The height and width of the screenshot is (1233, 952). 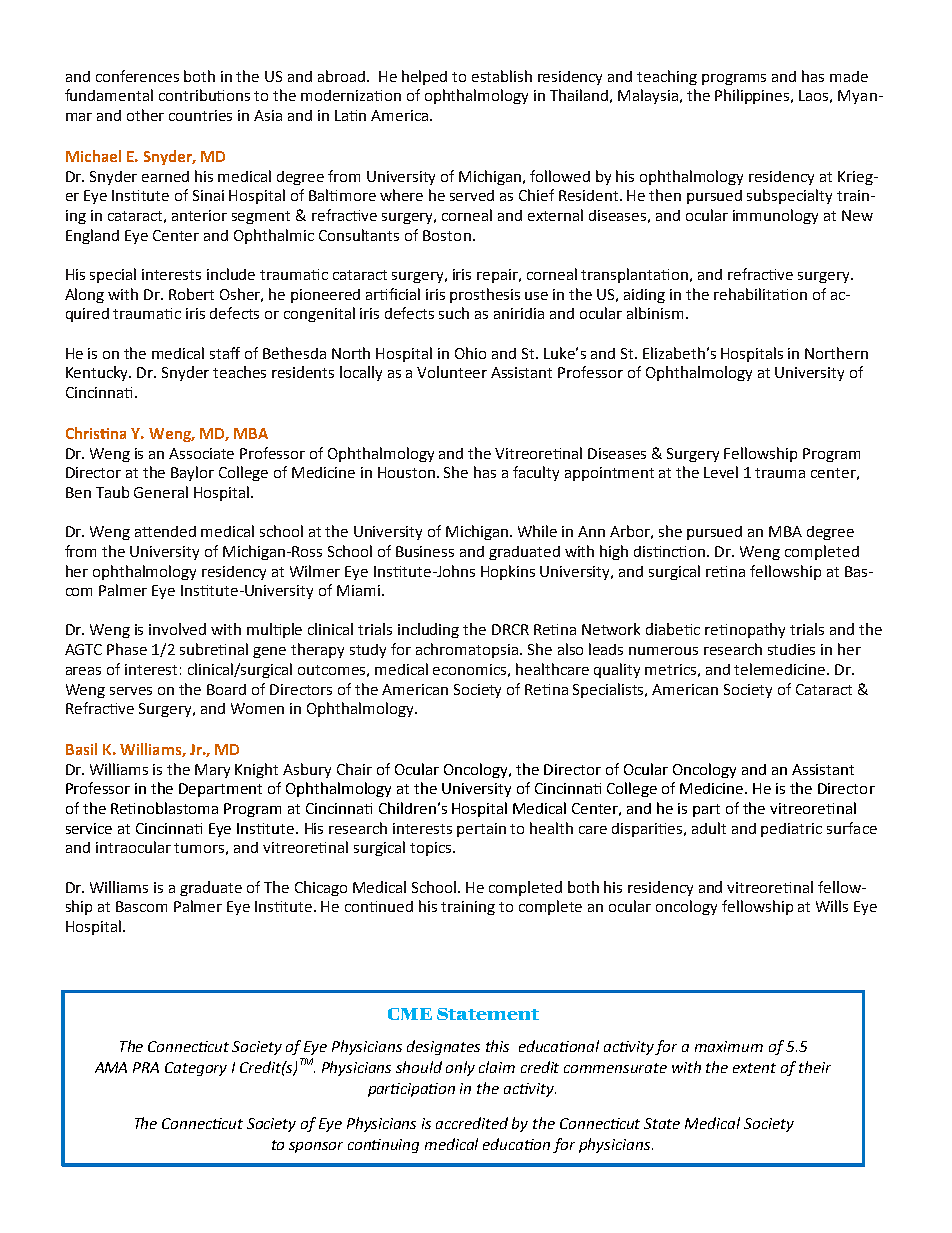 I want to click on Category, so click(x=196, y=1069).
